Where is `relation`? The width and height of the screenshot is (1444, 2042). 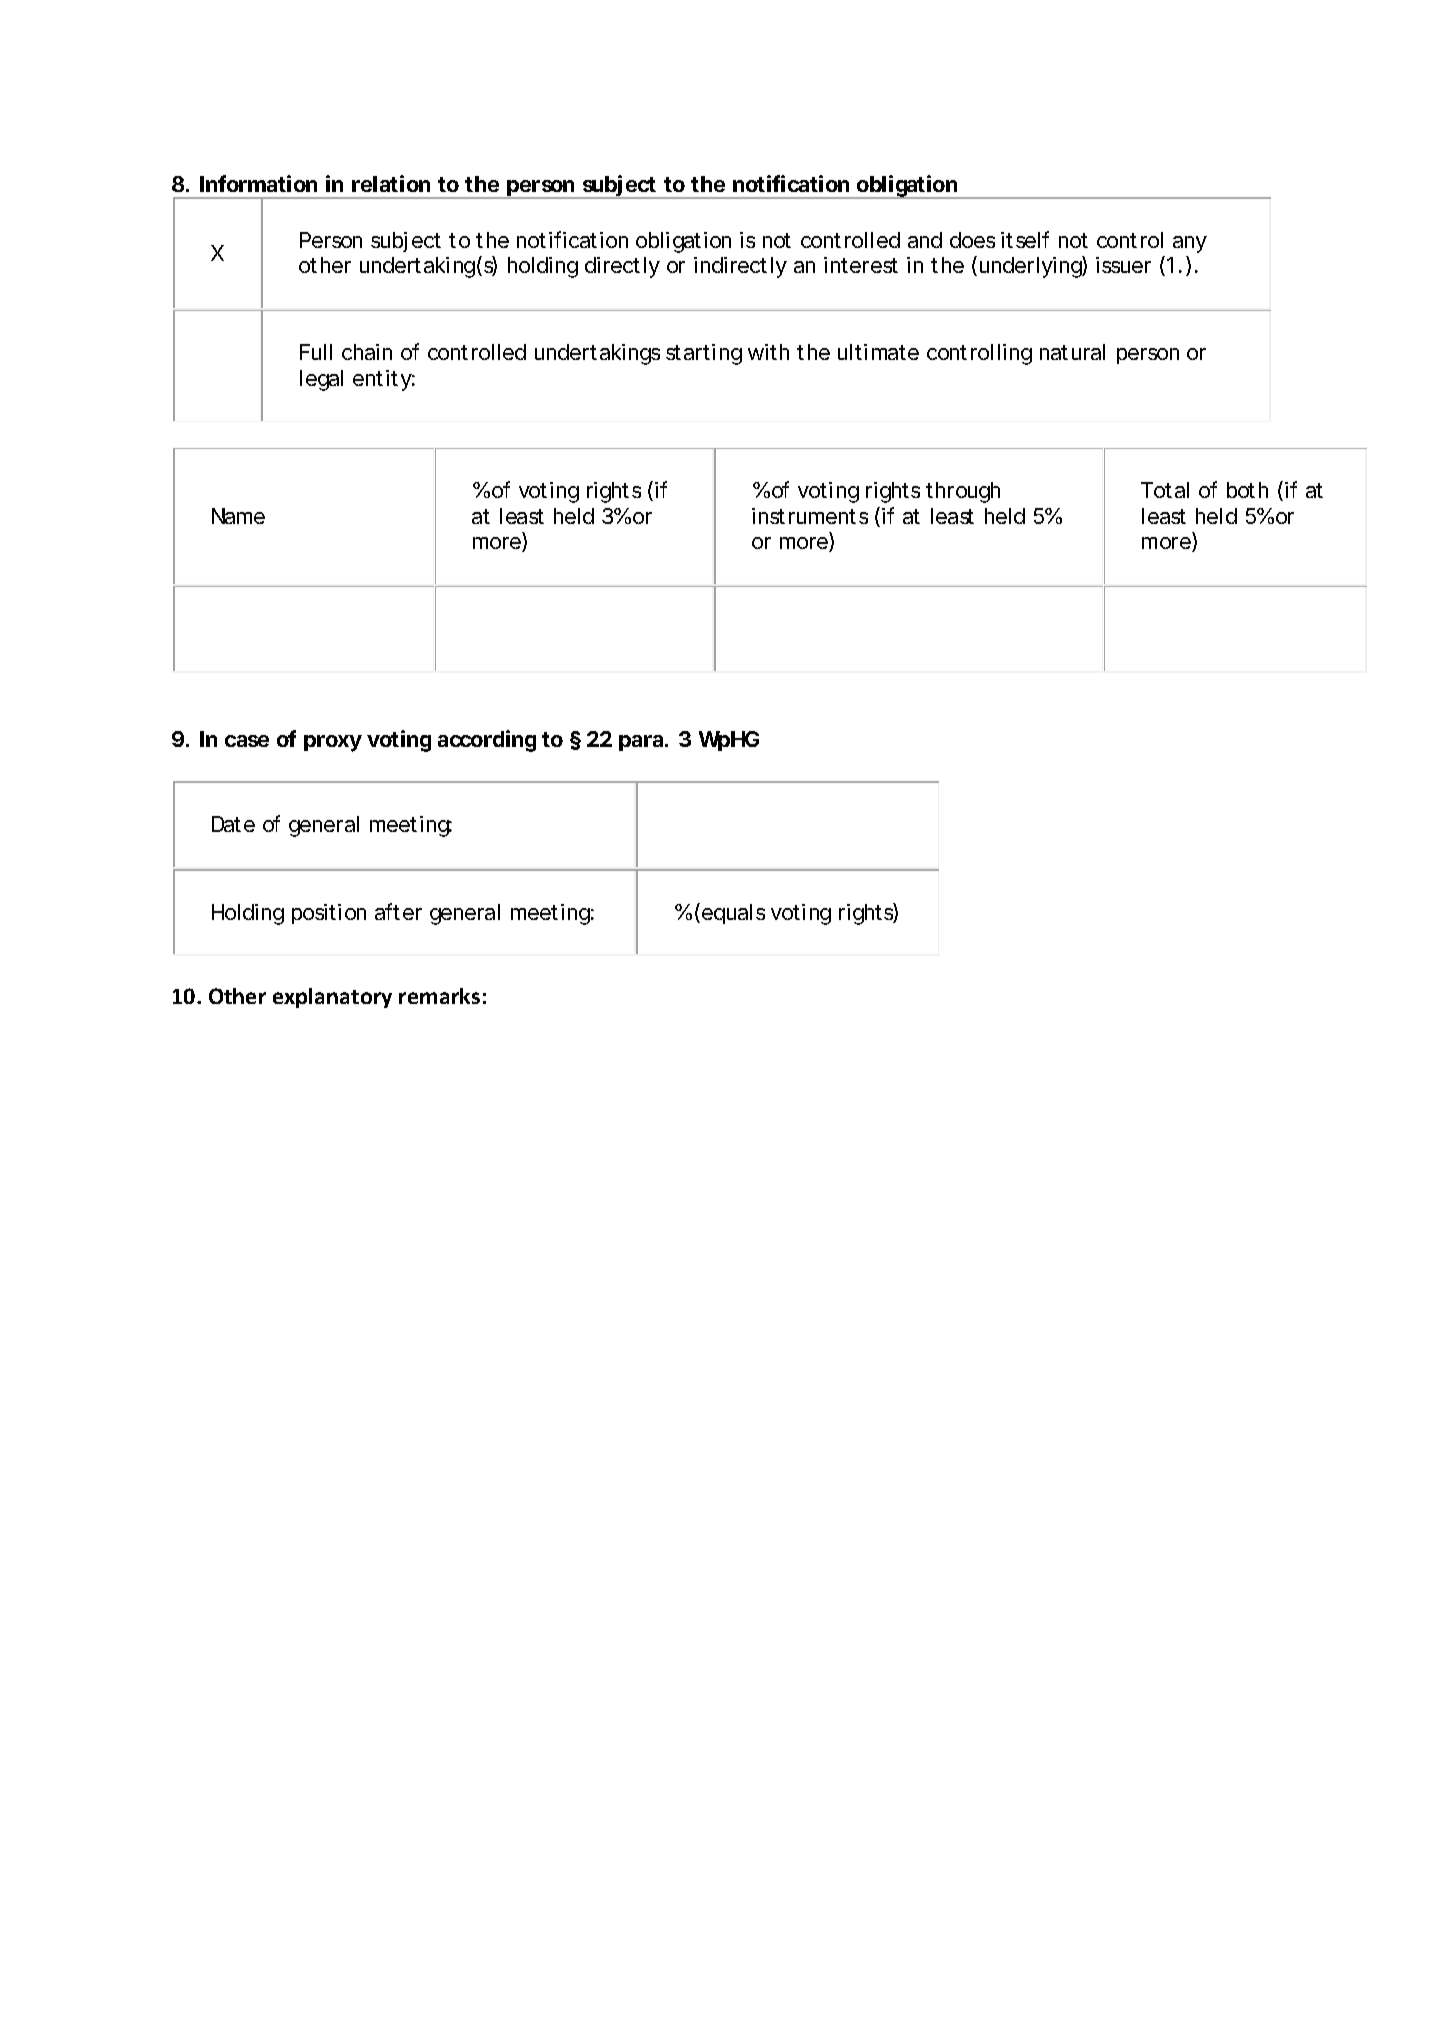 relation is located at coordinates (391, 183).
